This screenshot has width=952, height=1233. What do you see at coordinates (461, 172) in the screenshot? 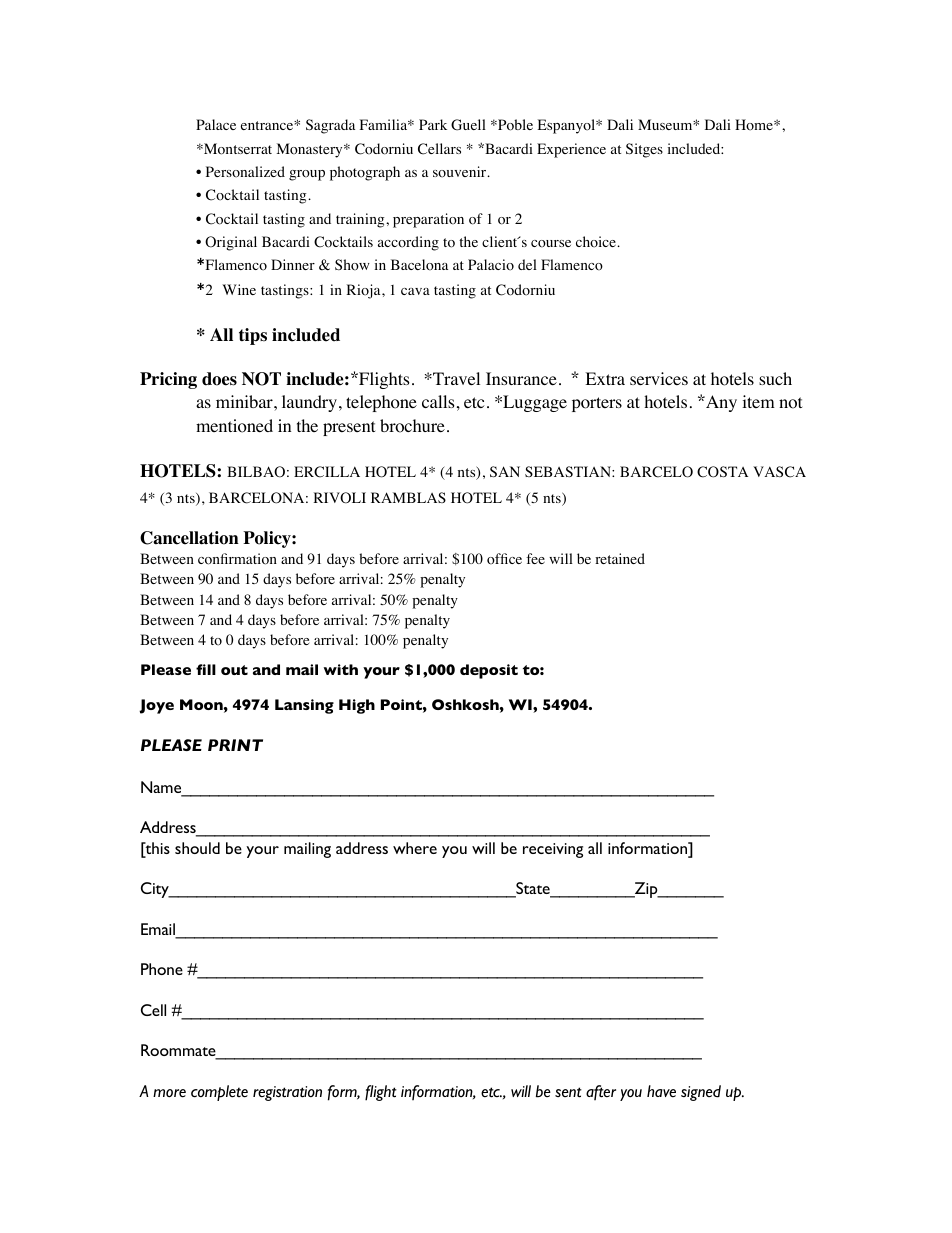
I see `souvenir` at bounding box center [461, 172].
